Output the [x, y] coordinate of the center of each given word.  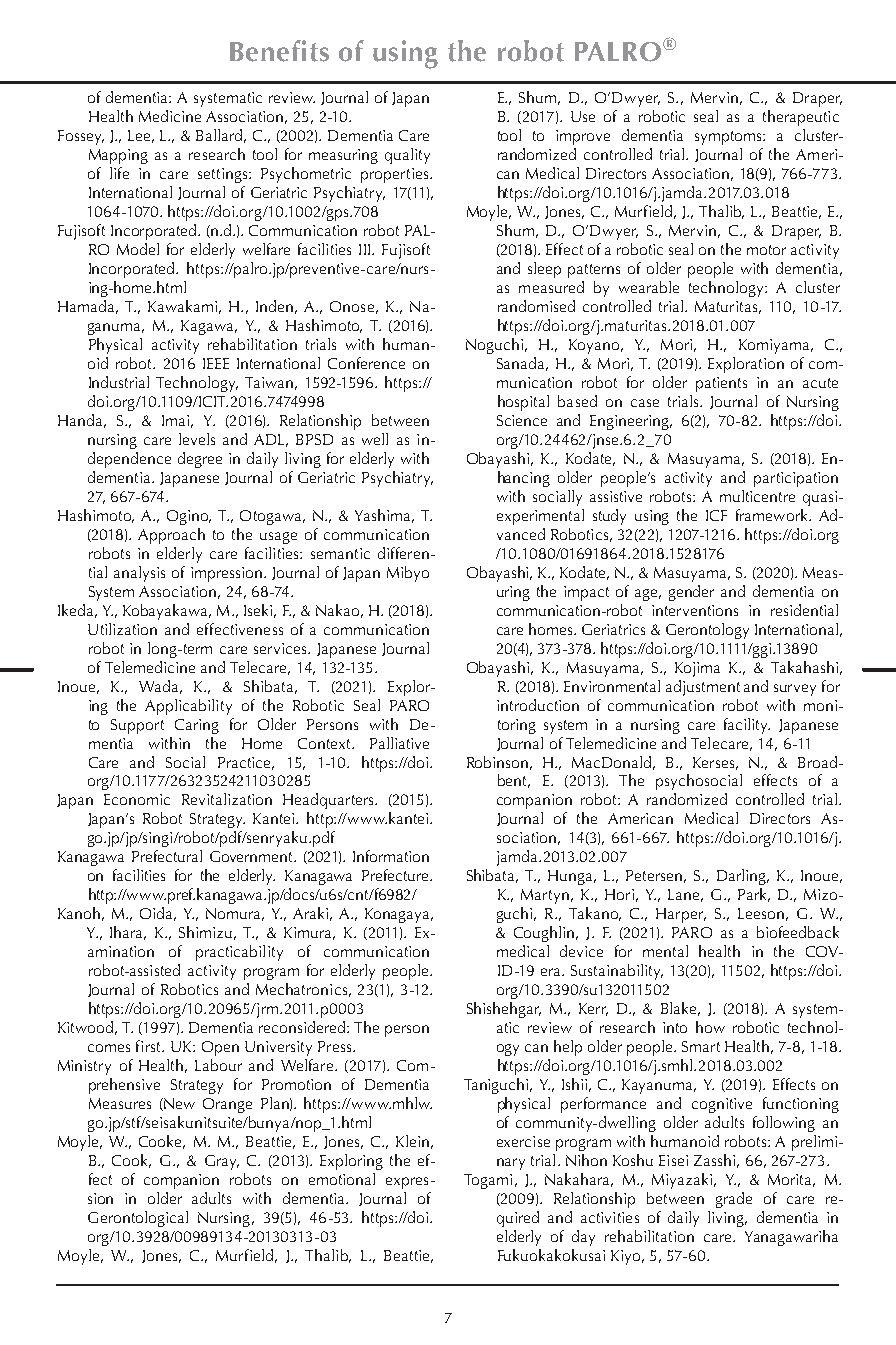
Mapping [118, 156]
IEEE [216, 363]
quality [407, 156]
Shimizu [205, 932]
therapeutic [801, 118]
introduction [538, 705]
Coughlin [544, 934]
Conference [366, 363]
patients [721, 384]
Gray [222, 1162]
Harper [681, 915]
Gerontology [707, 631]
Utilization [122, 629]
